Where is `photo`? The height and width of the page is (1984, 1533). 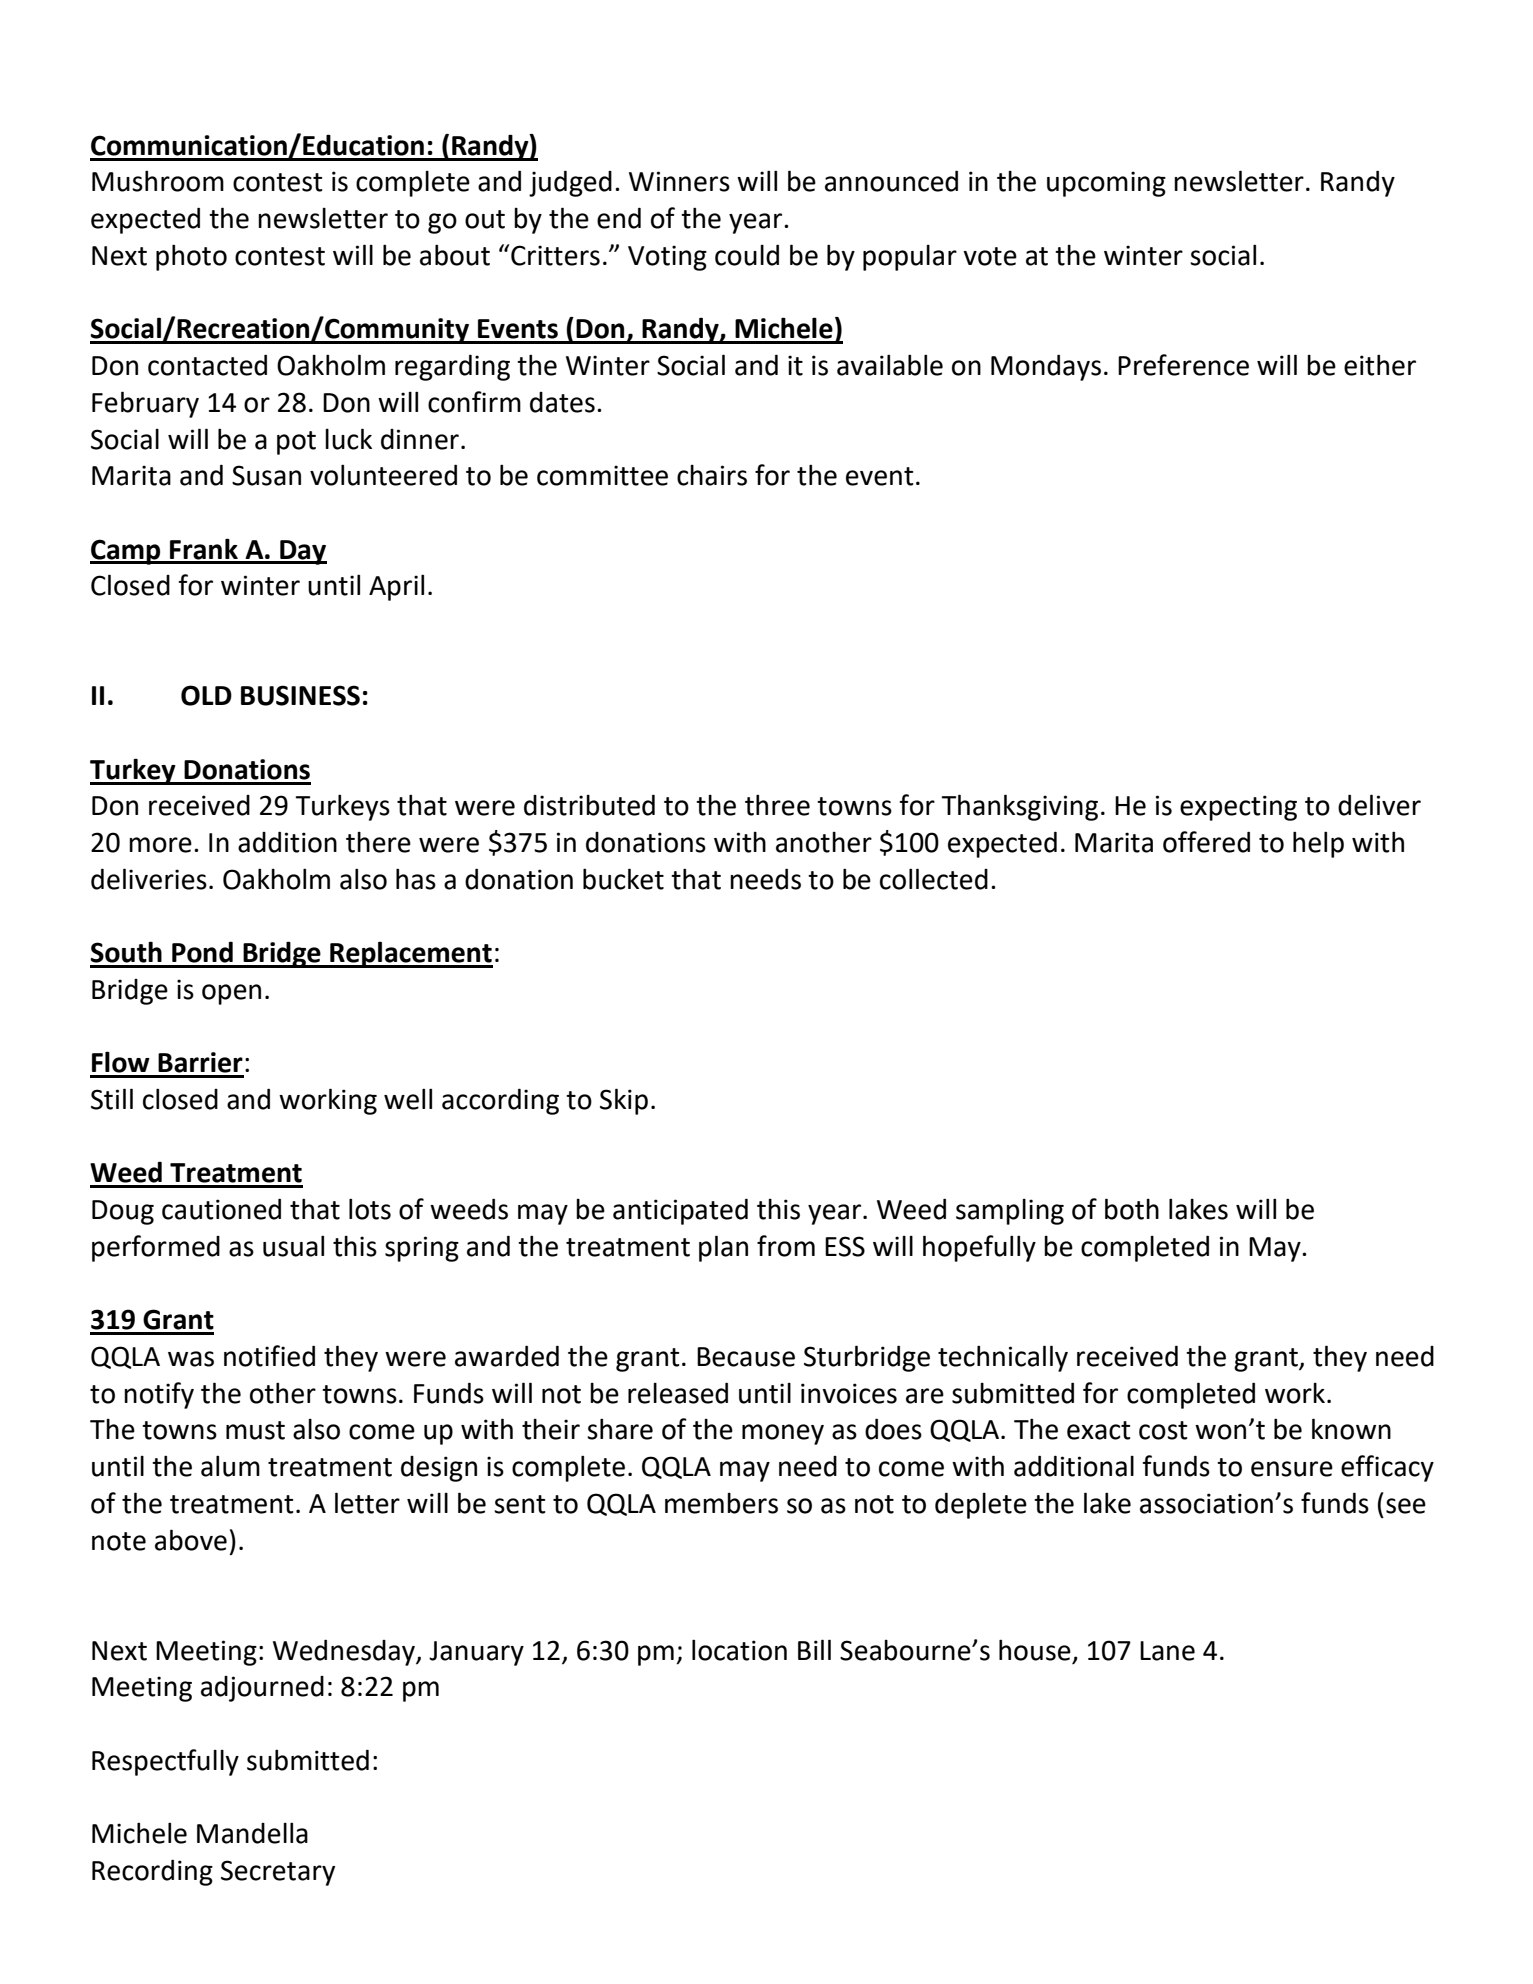
photo is located at coordinates (191, 257).
